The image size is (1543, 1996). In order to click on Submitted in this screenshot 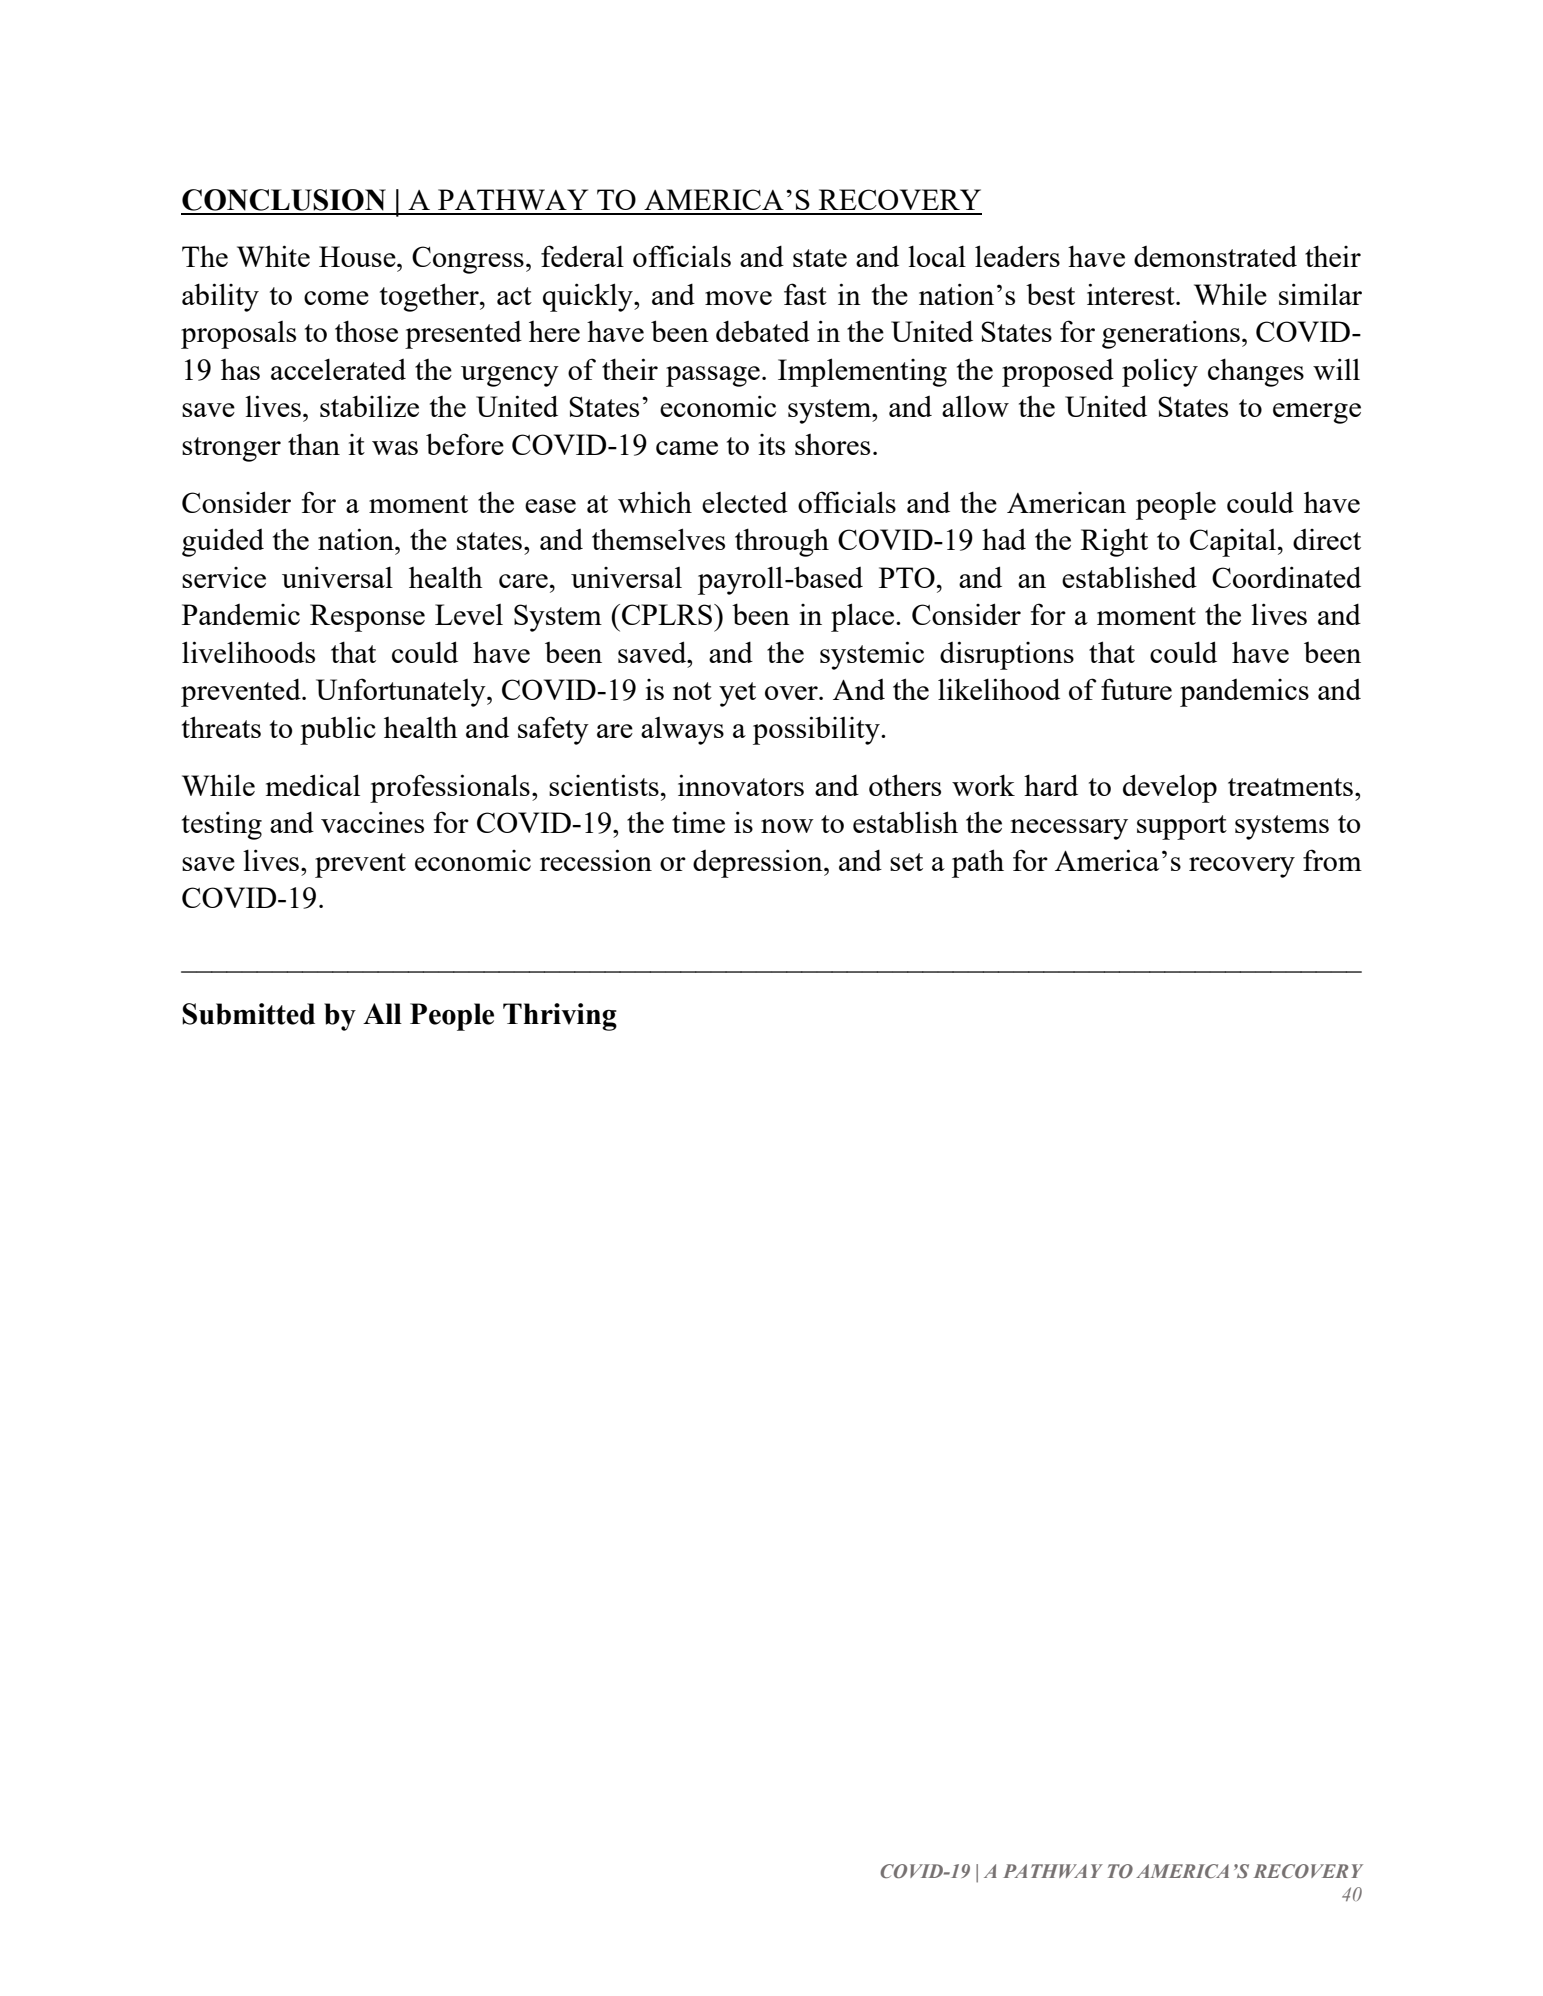, I will do `click(248, 1014)`.
